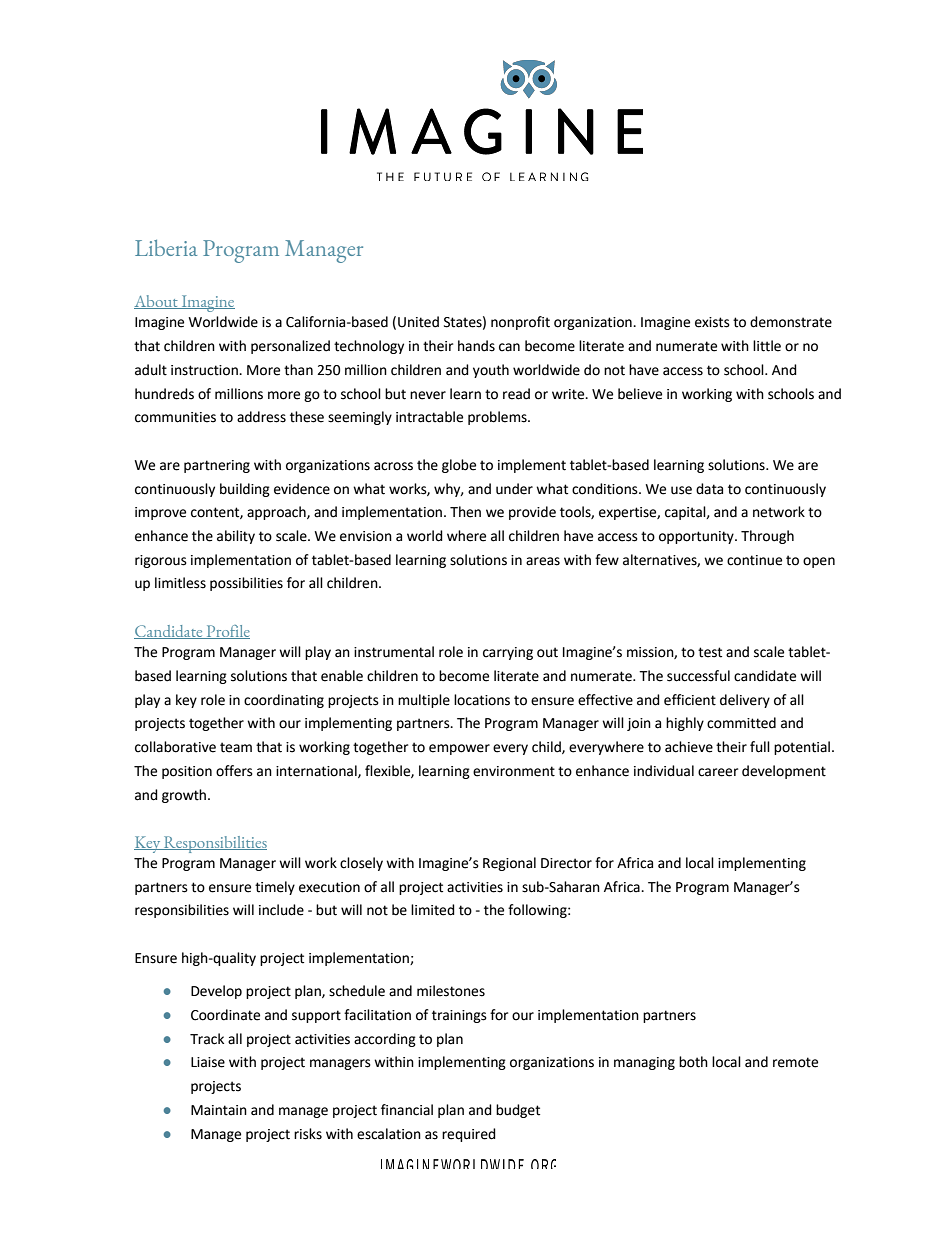 The width and height of the page is (952, 1233). I want to click on building, so click(245, 490).
